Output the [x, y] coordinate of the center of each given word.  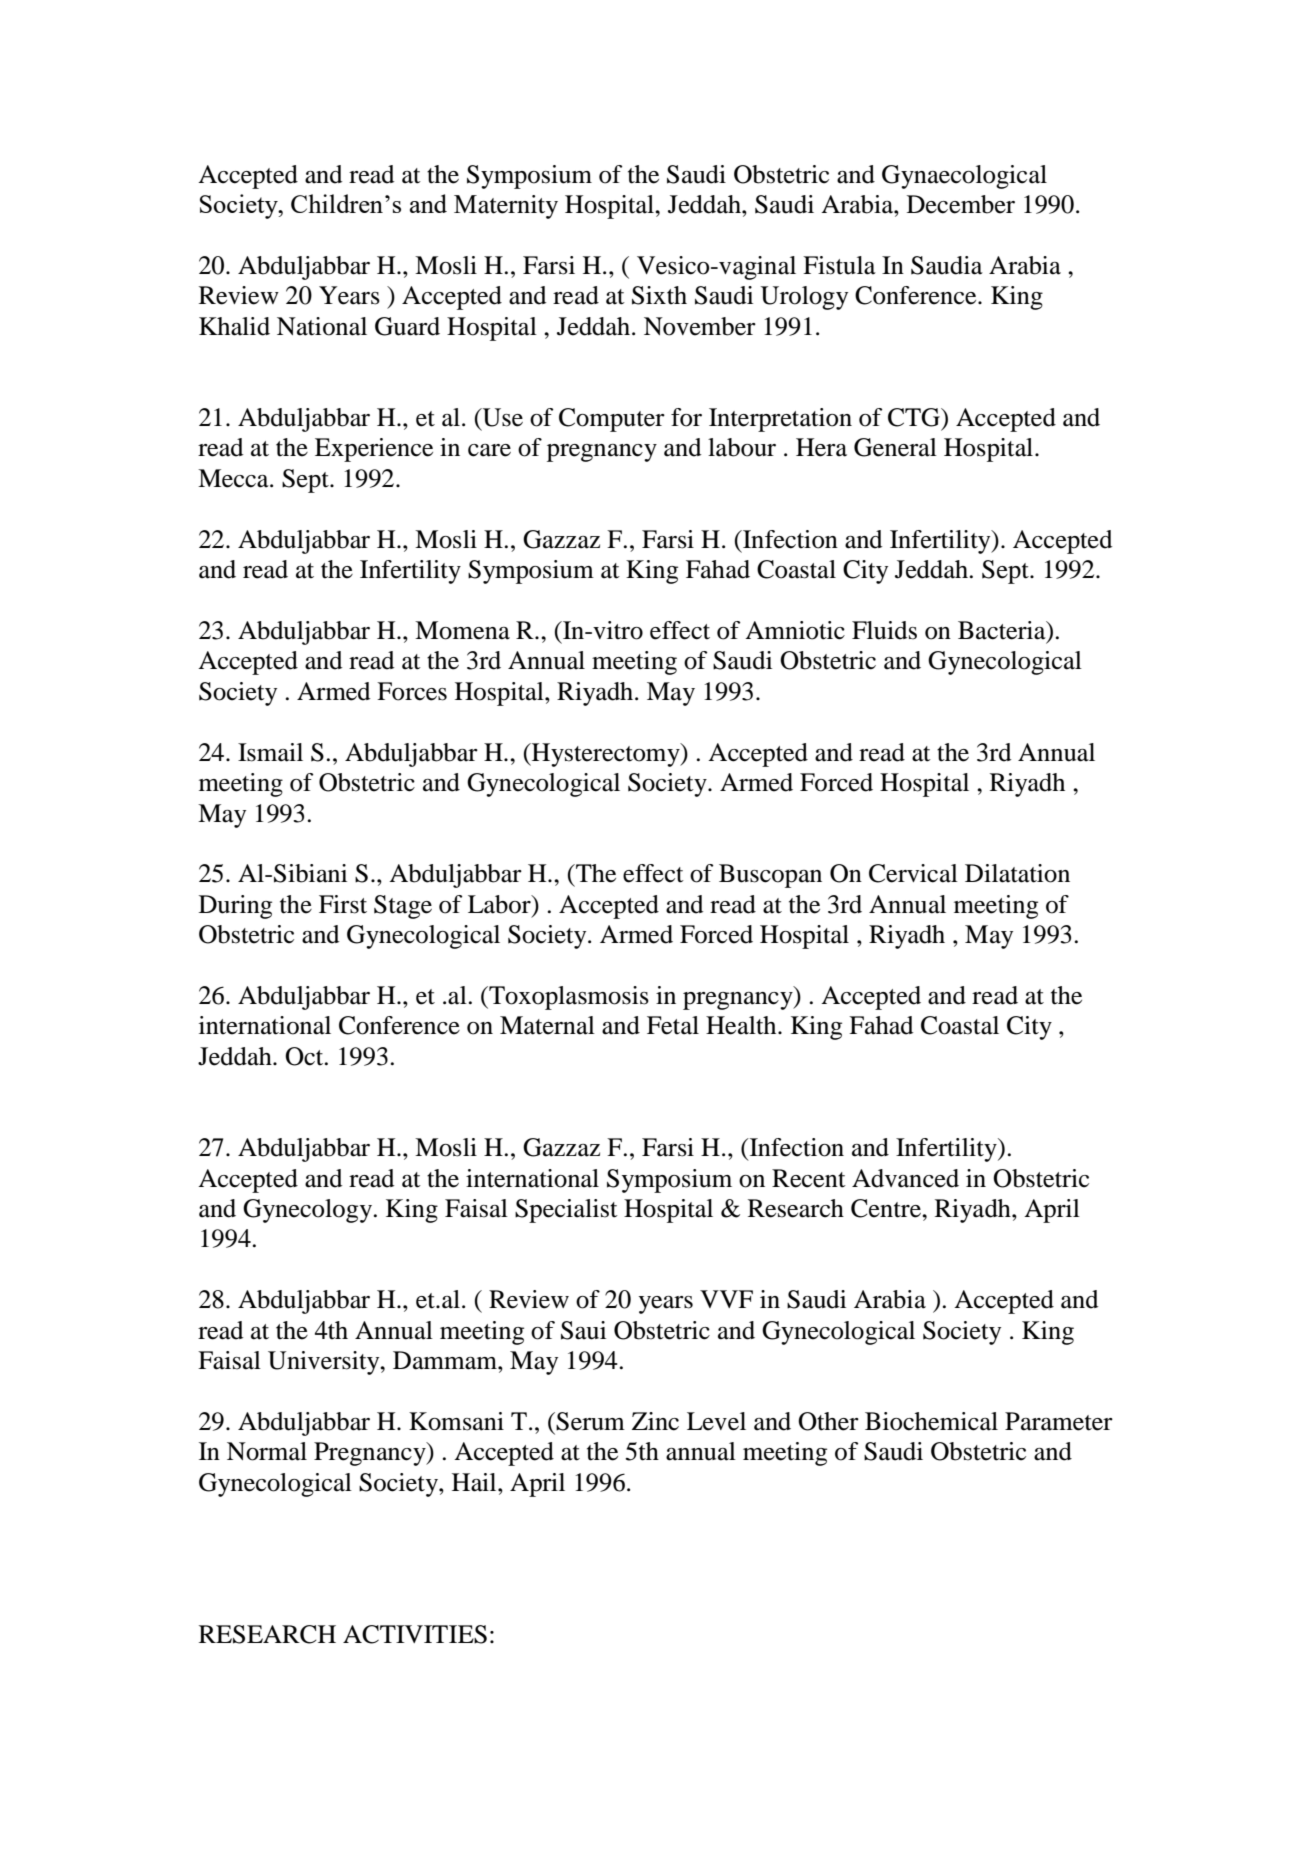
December [961, 204]
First [343, 904]
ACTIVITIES [415, 1634]
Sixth [659, 295]
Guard [407, 326]
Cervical [913, 873]
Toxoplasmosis [568, 998]
